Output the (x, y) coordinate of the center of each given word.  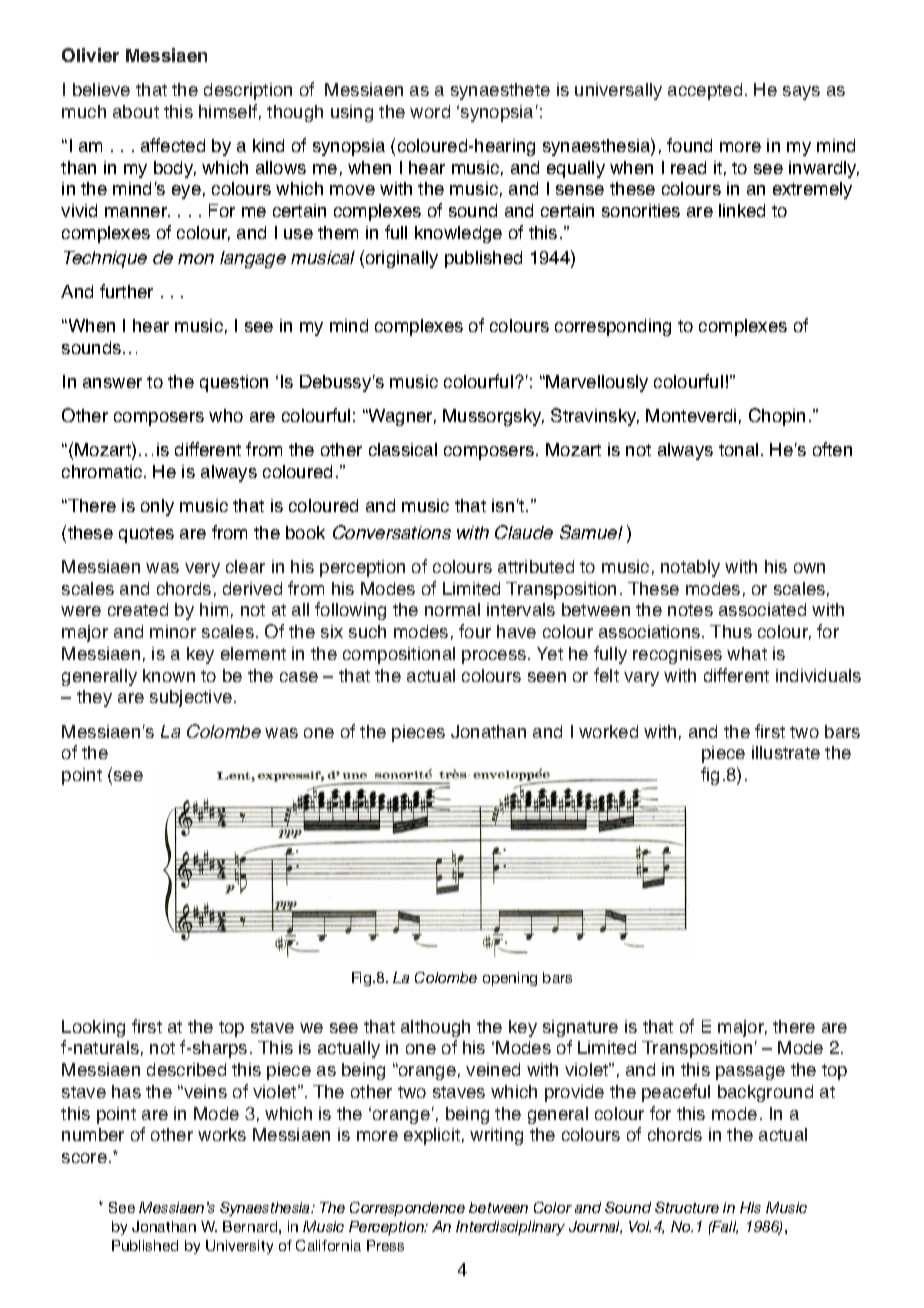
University (239, 1247)
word (430, 111)
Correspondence (407, 1209)
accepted (705, 91)
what (747, 653)
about (136, 111)
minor (173, 631)
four (475, 631)
